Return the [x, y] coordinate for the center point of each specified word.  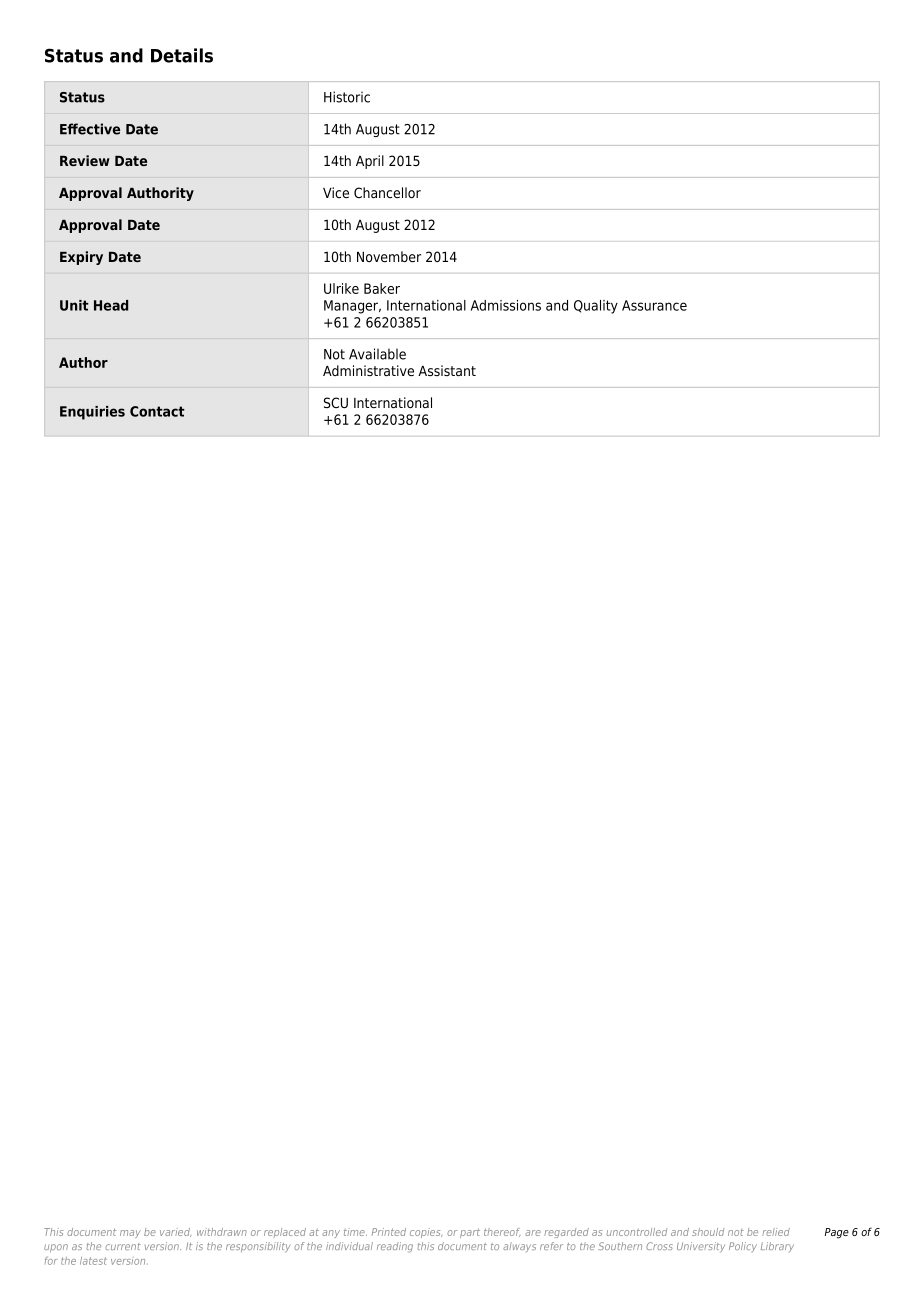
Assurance [654, 305]
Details [182, 55]
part [470, 1233]
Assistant [447, 370]
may [130, 1234]
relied [776, 1232]
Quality [596, 307]
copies [426, 1233]
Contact [157, 411]
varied [175, 1232]
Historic [347, 97]
